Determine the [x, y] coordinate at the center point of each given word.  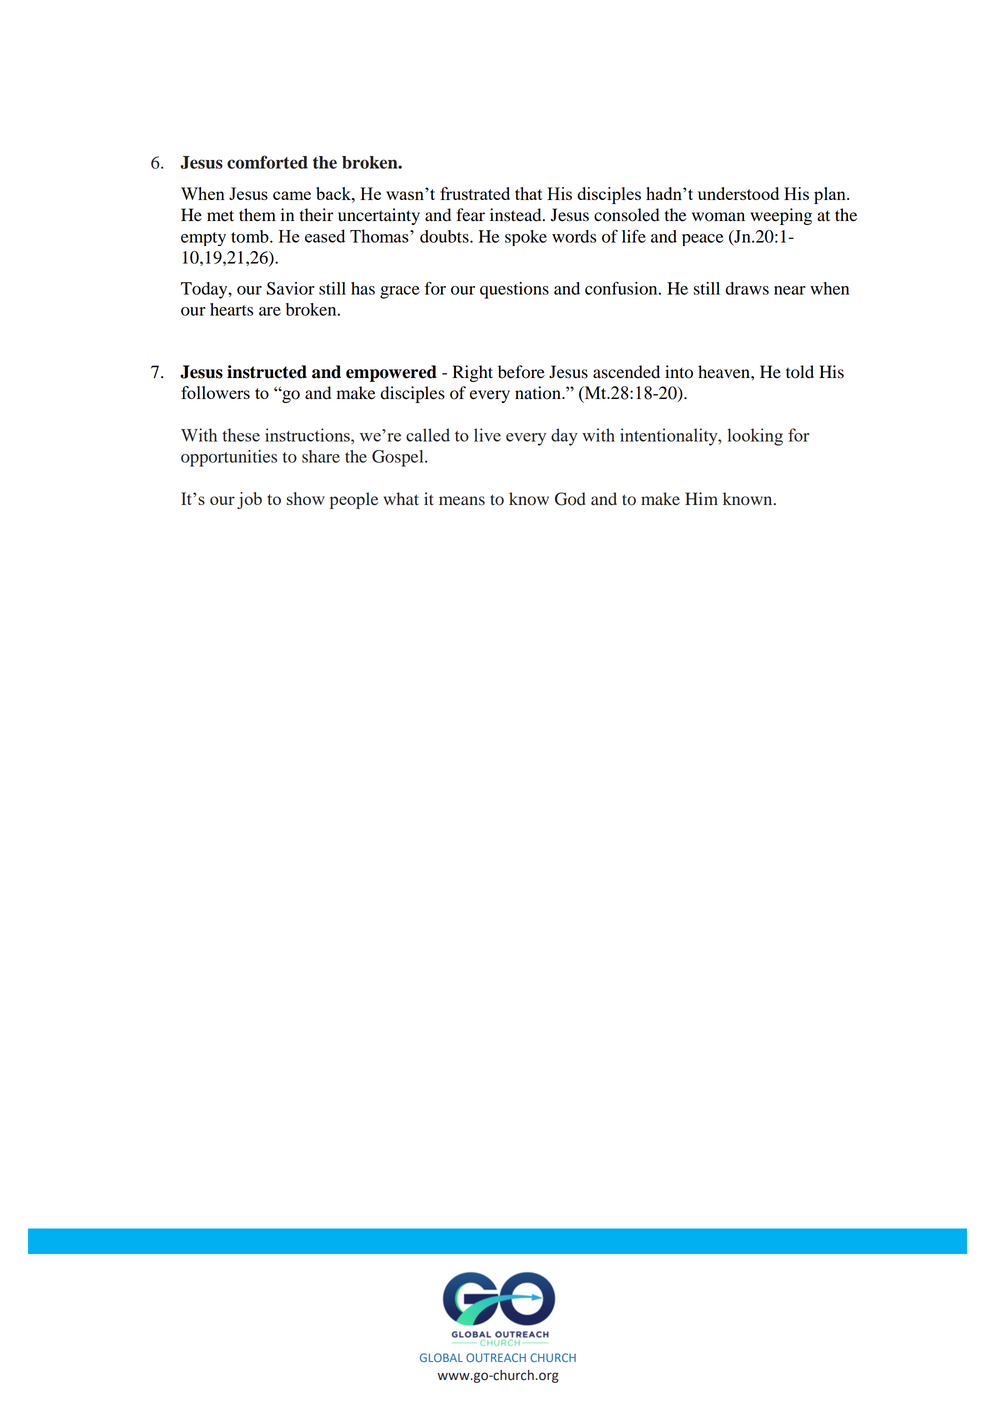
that [528, 193]
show [306, 498]
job [249, 500]
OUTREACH [496, 1357]
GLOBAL [441, 1357]
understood [738, 193]
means [462, 501]
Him [701, 498]
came [292, 195]
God [570, 499]
